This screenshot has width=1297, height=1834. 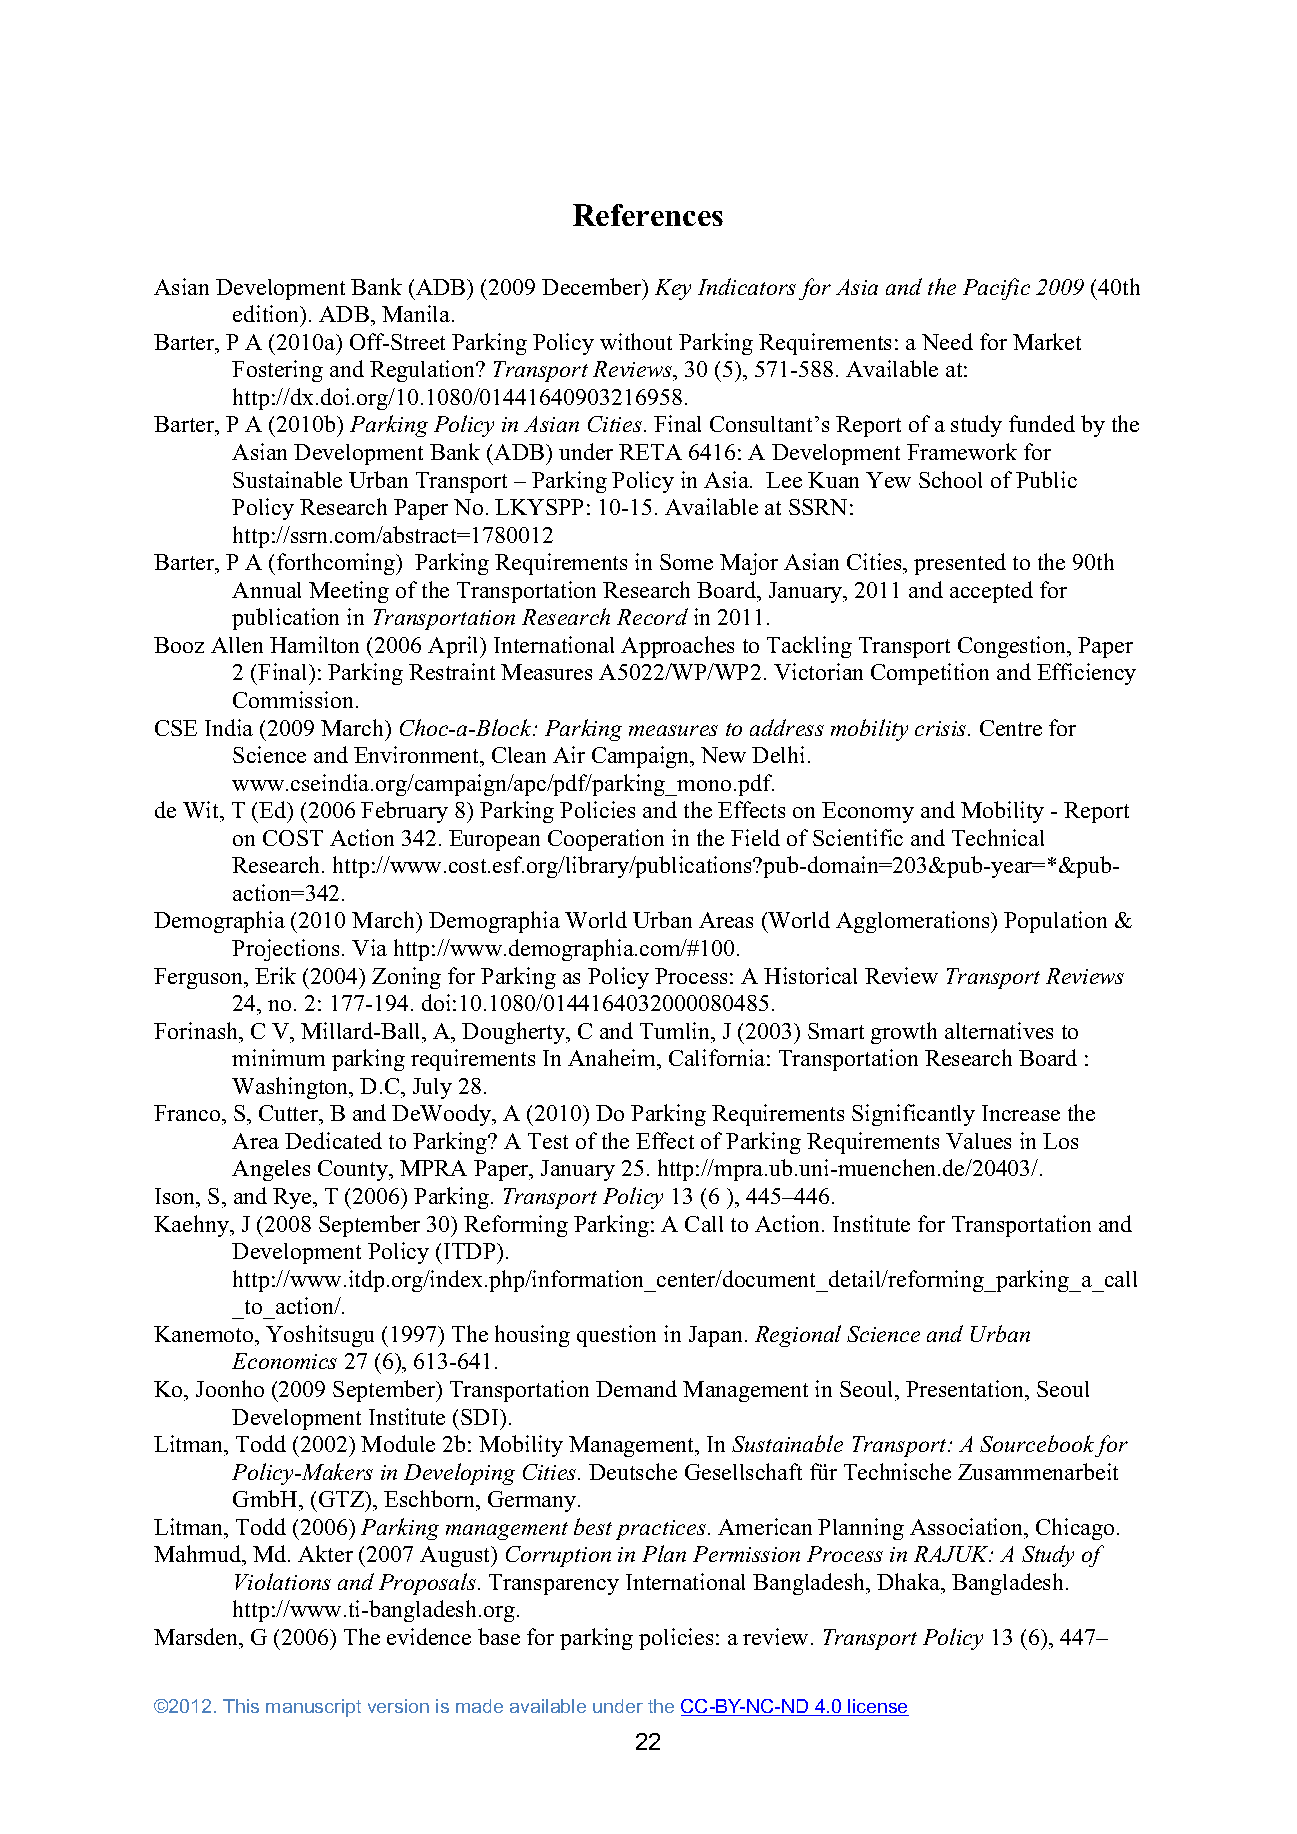 I want to click on manuscript, so click(x=313, y=1708).
